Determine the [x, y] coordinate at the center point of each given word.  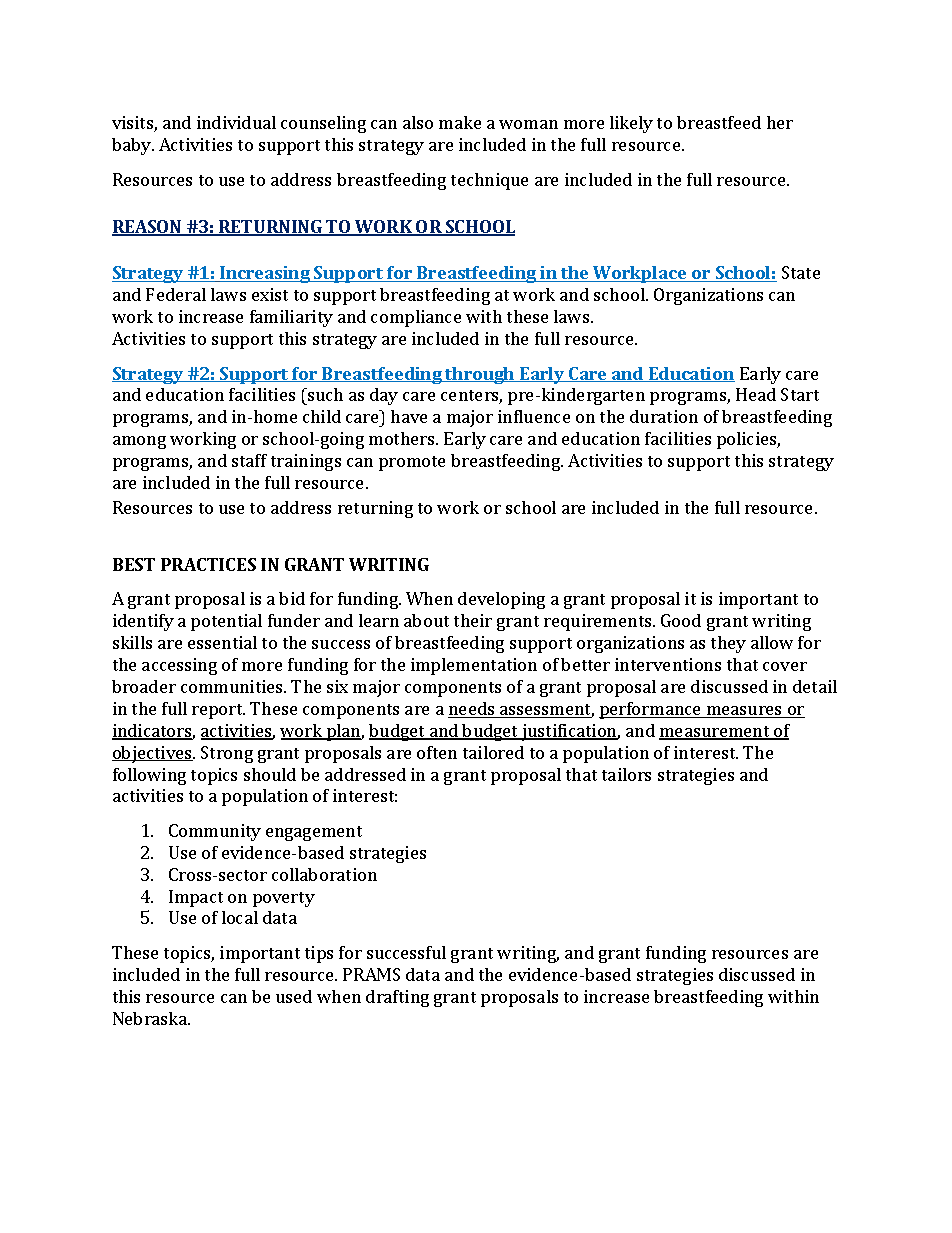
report [218, 711]
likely [631, 124]
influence [534, 416]
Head [756, 394]
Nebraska [151, 1018]
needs [472, 710]
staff [249, 460]
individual [236, 122]
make [460, 122]
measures [744, 712]
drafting [397, 998]
